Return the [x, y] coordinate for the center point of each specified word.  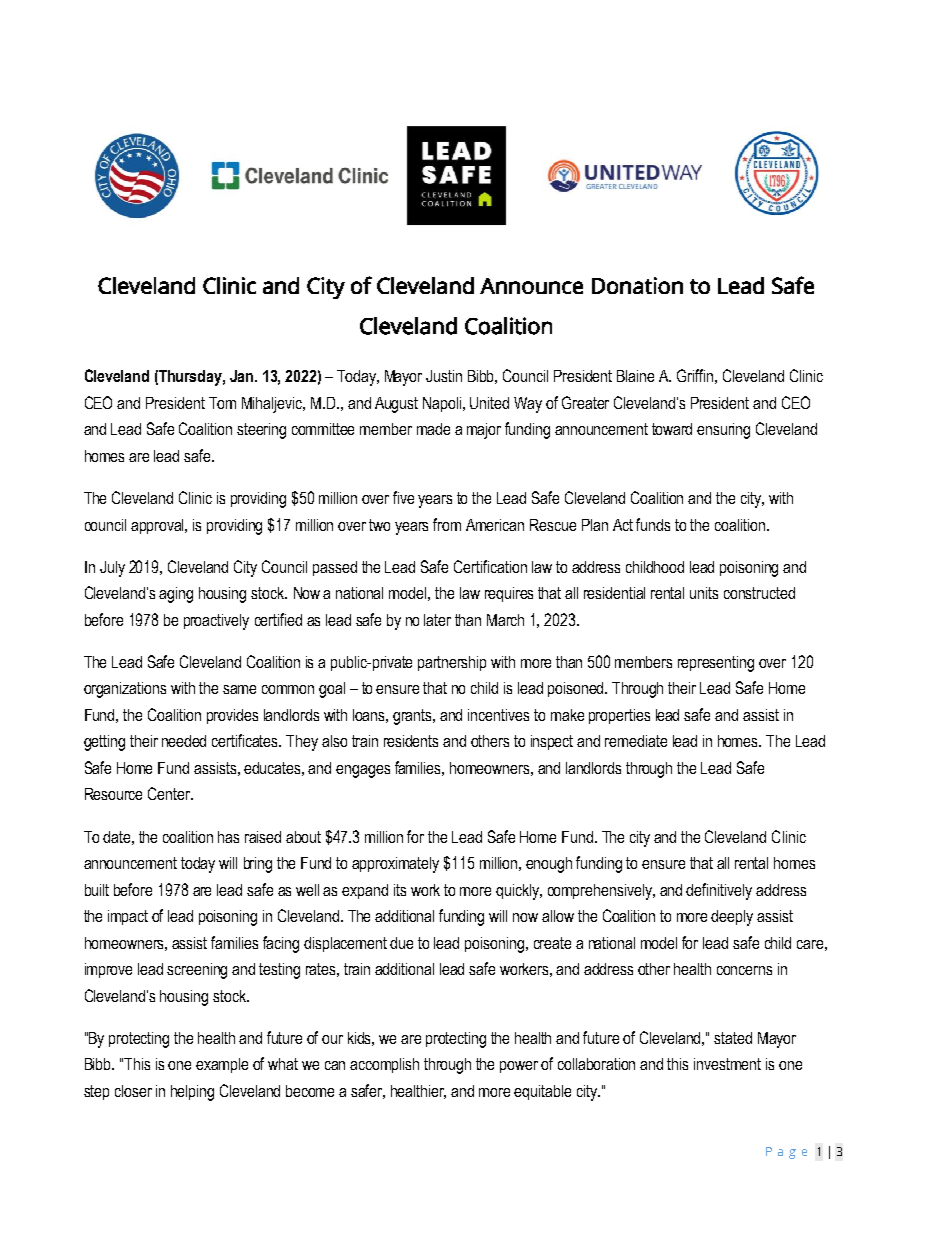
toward [672, 429]
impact [128, 917]
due [401, 943]
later [437, 620]
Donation [637, 285]
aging [176, 595]
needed [184, 741]
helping [192, 1093]
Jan [243, 376]
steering [261, 431]
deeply [732, 918]
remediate [636, 741]
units [704, 593]
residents [411, 741]
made [433, 429]
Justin [444, 376]
